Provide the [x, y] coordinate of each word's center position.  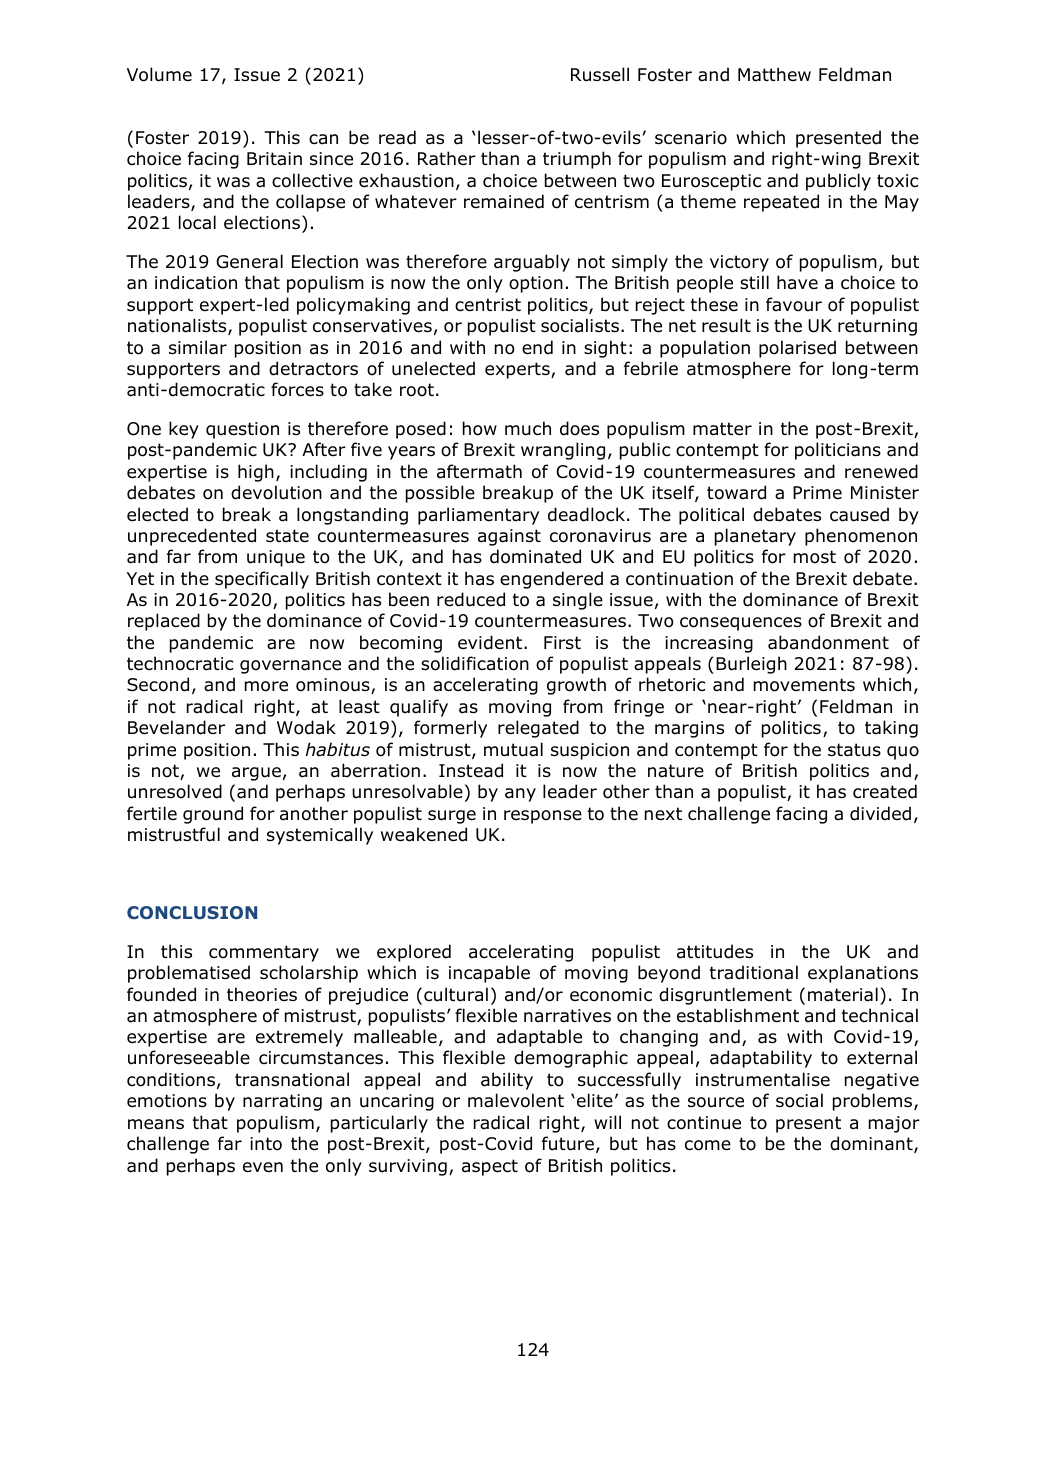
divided [880, 813]
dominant [872, 1144]
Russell [600, 74]
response [543, 817]
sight [605, 349]
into [266, 1144]
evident [491, 642]
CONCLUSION [192, 912]
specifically [262, 580]
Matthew [774, 74]
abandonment [828, 642]
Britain [274, 159]
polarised [797, 349]
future [568, 1143]
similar [198, 347]
